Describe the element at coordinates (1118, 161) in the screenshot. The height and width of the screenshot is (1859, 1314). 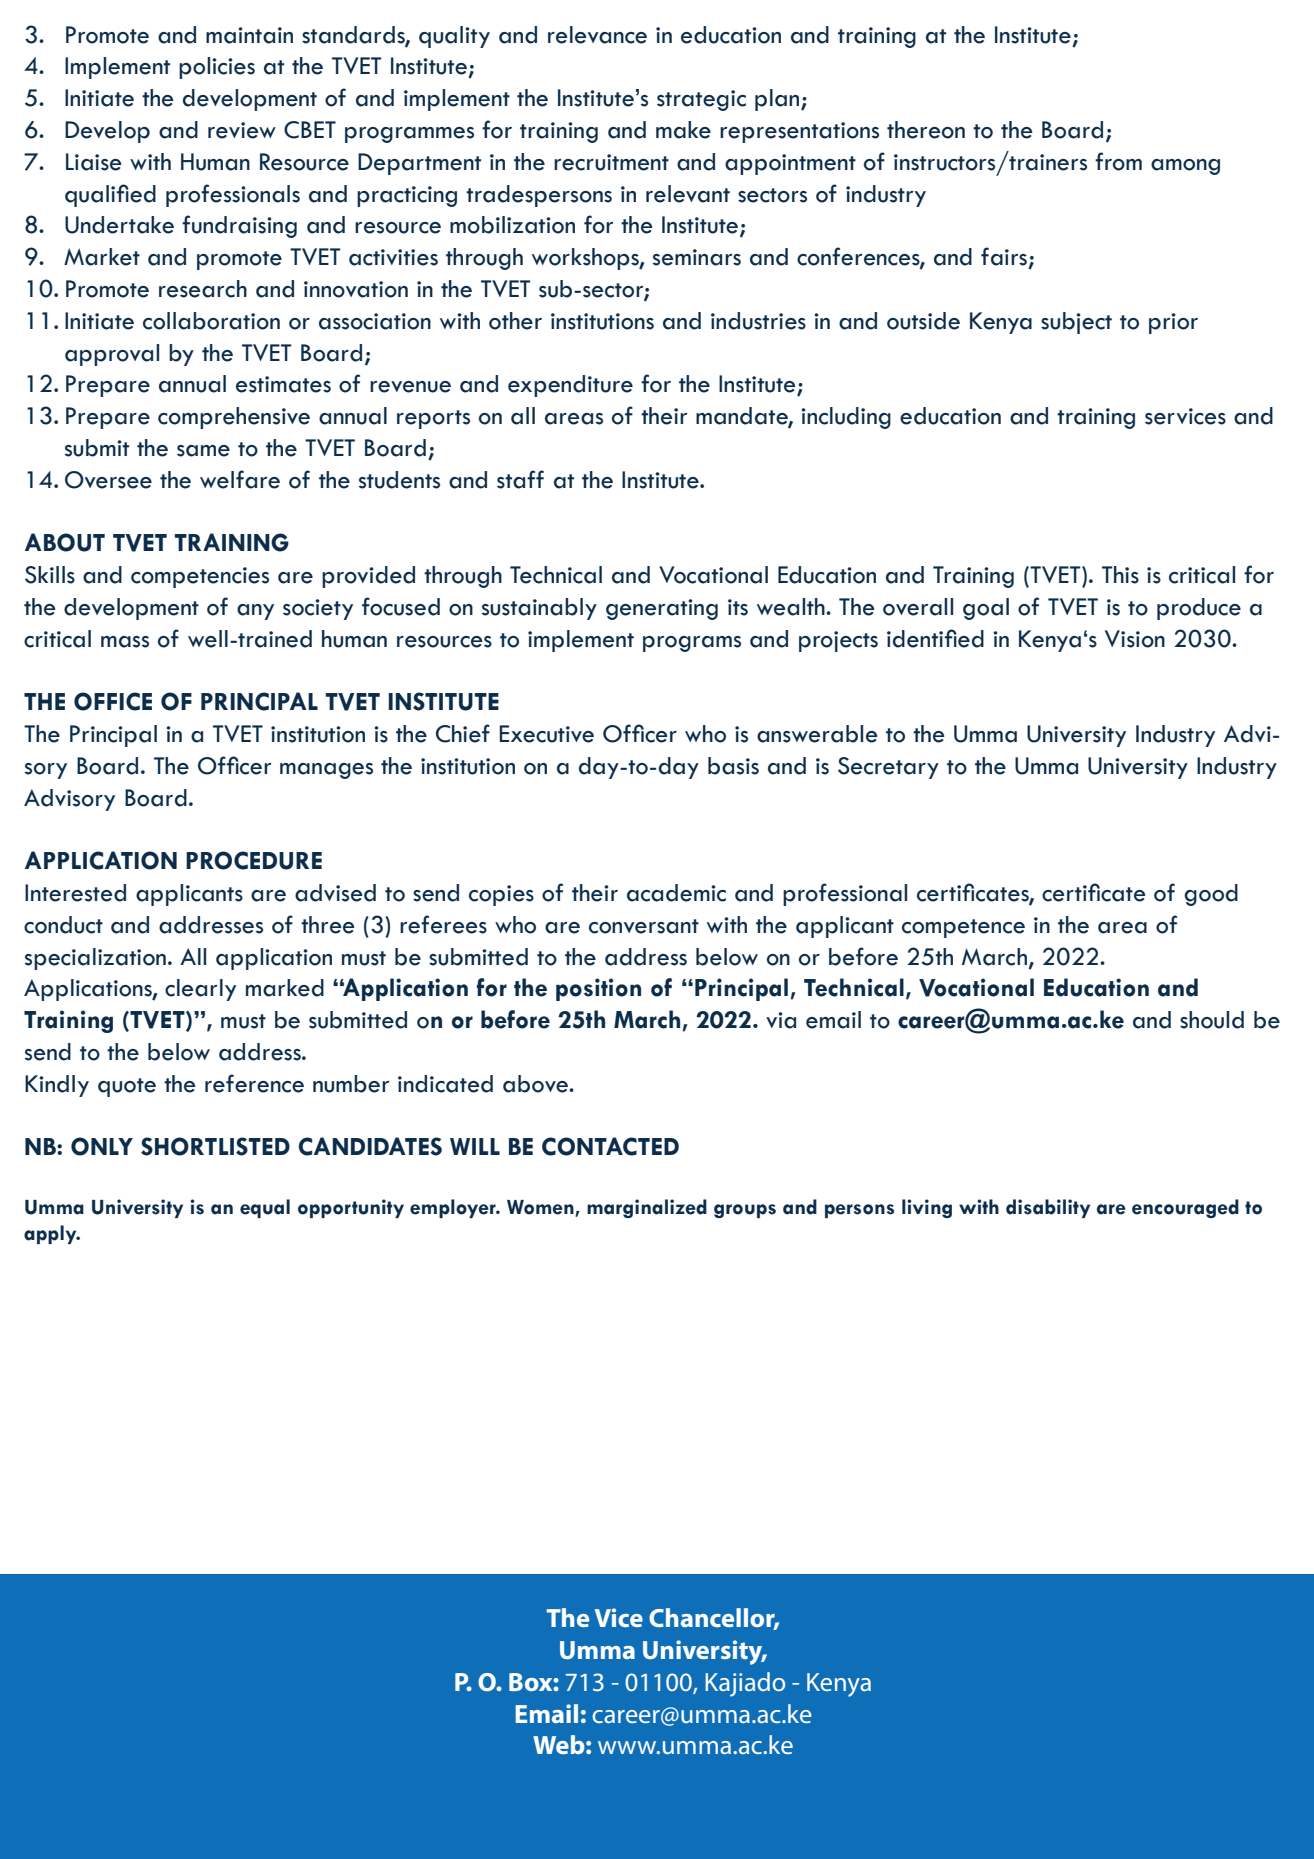
I see `from` at that location.
